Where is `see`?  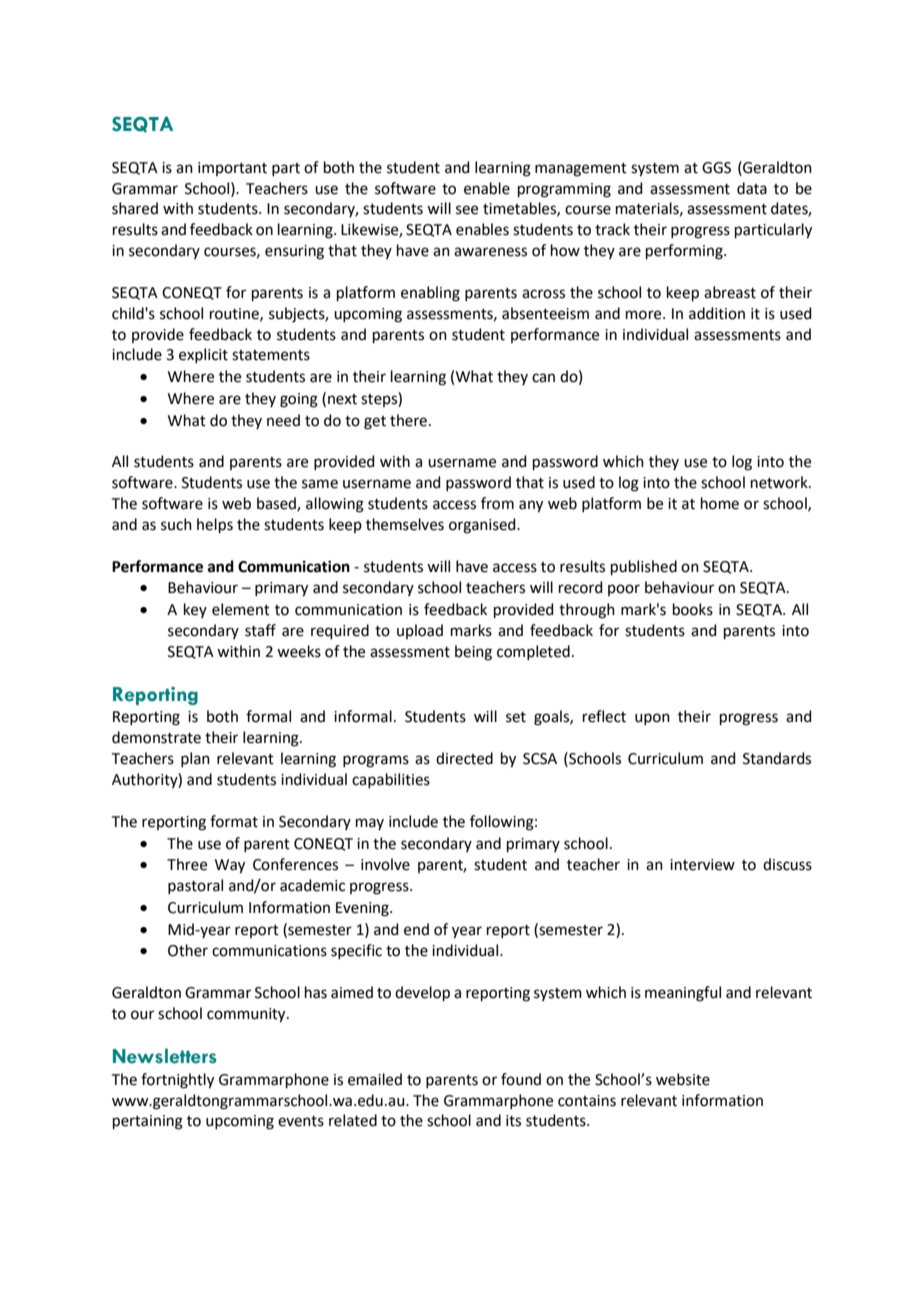
see is located at coordinates (467, 210).
